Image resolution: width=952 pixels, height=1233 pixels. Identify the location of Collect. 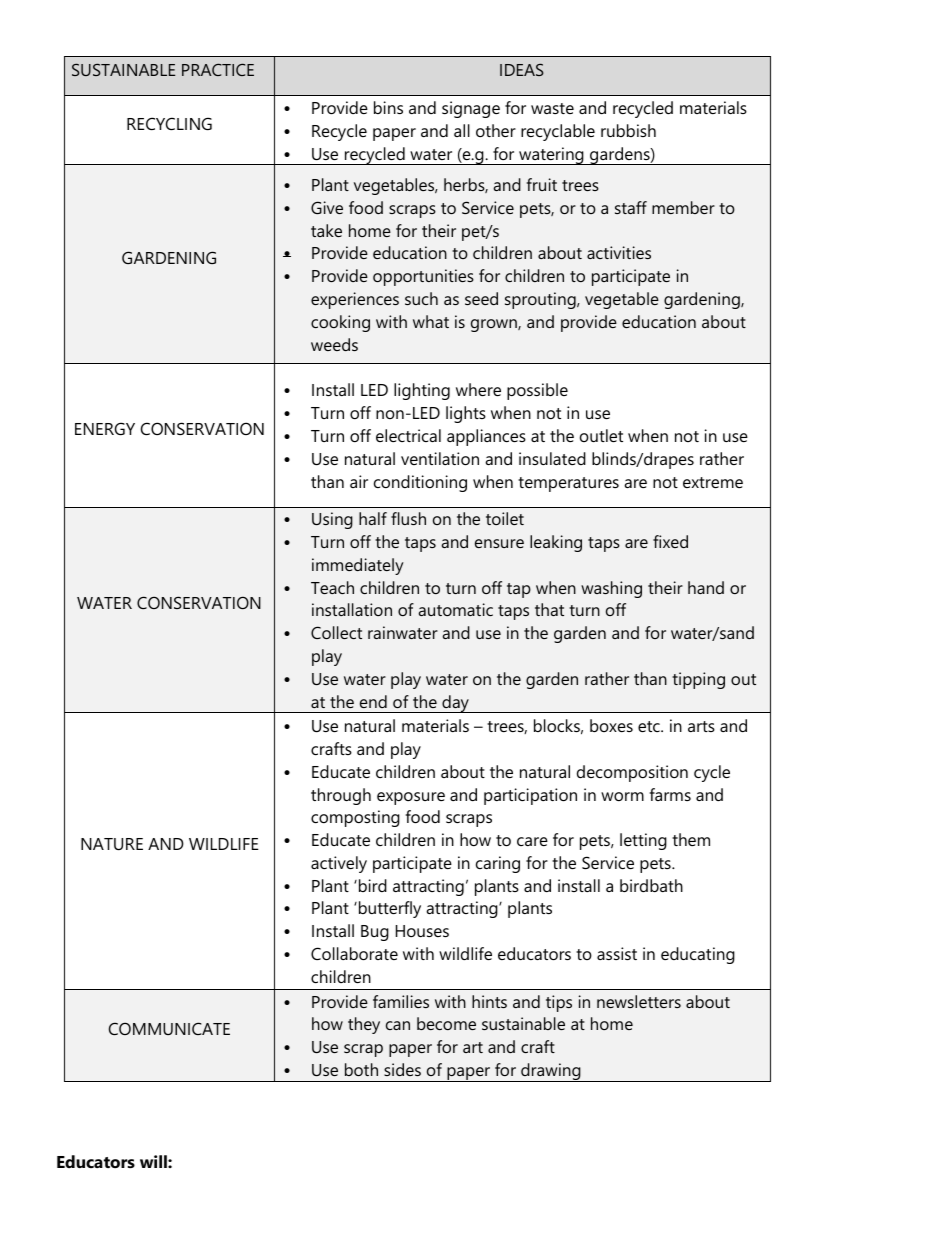
(336, 632).
